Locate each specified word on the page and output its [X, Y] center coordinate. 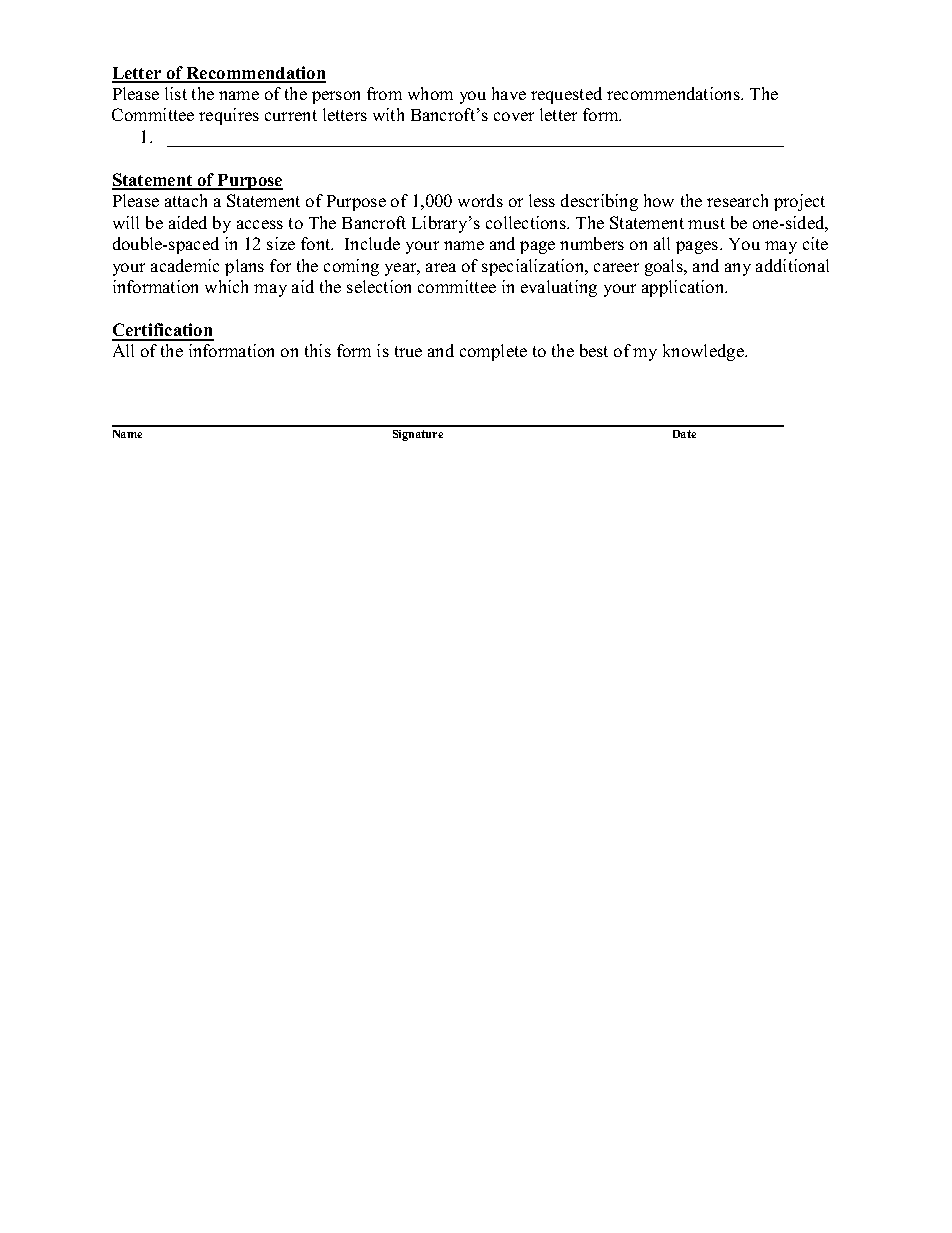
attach [186, 200]
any [738, 269]
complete [493, 352]
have [509, 93]
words [480, 200]
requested [566, 95]
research [737, 200]
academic [185, 265]
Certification [163, 331]
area [441, 267]
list [176, 93]
